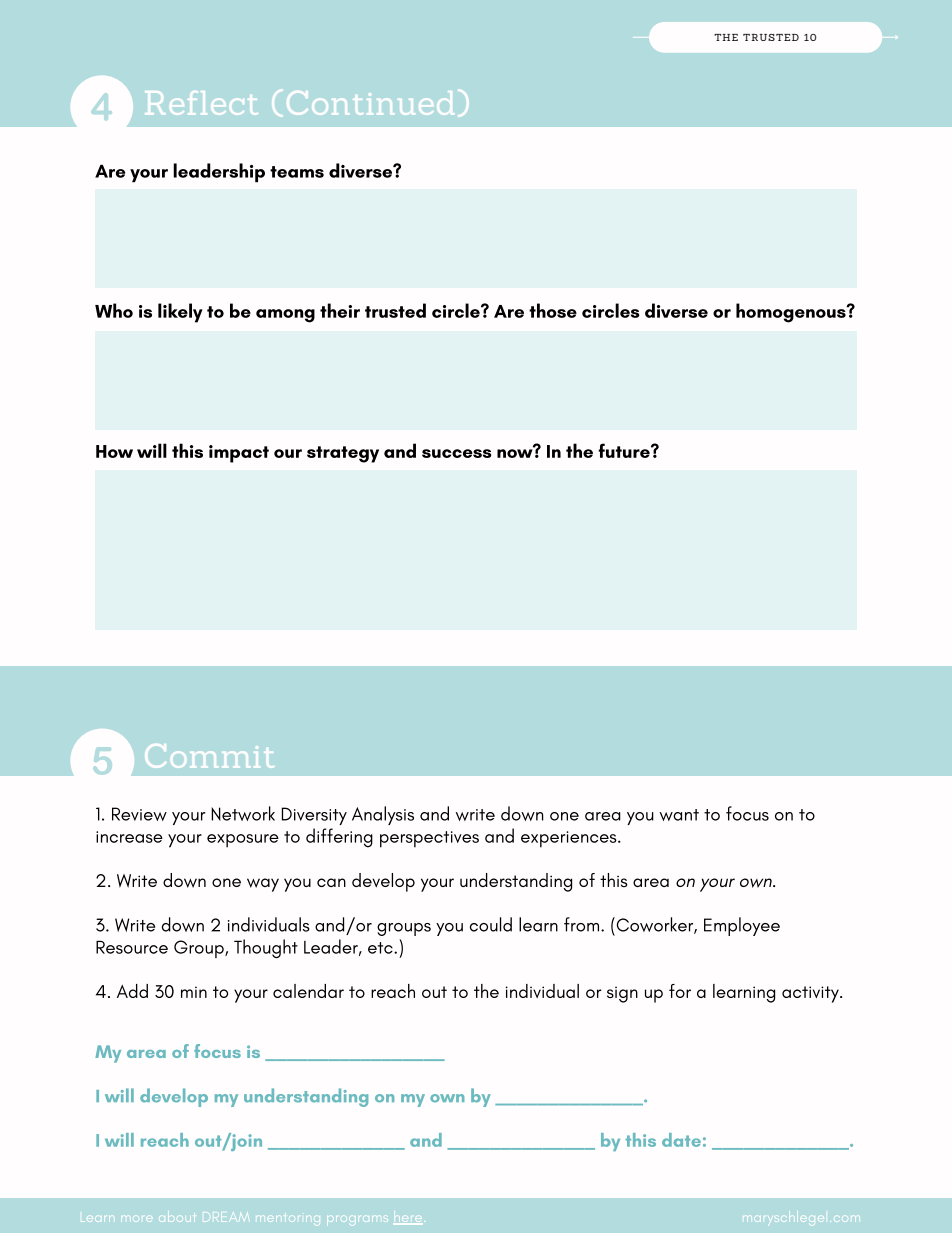 The height and width of the screenshot is (1233, 952). What do you see at coordinates (297, 172) in the screenshot?
I see `teams` at bounding box center [297, 172].
